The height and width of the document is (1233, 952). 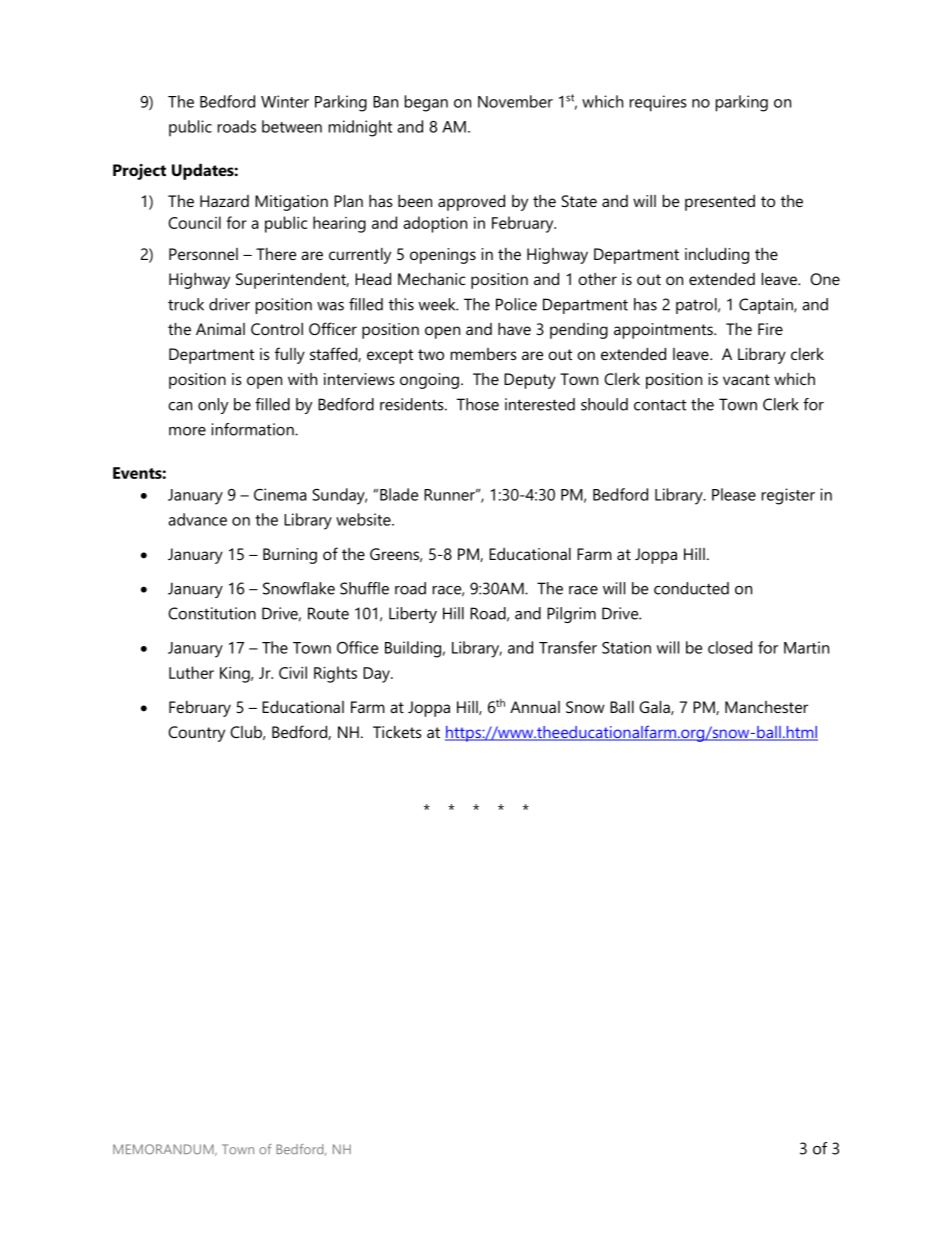 What do you see at coordinates (213, 406) in the document?
I see `only` at bounding box center [213, 406].
